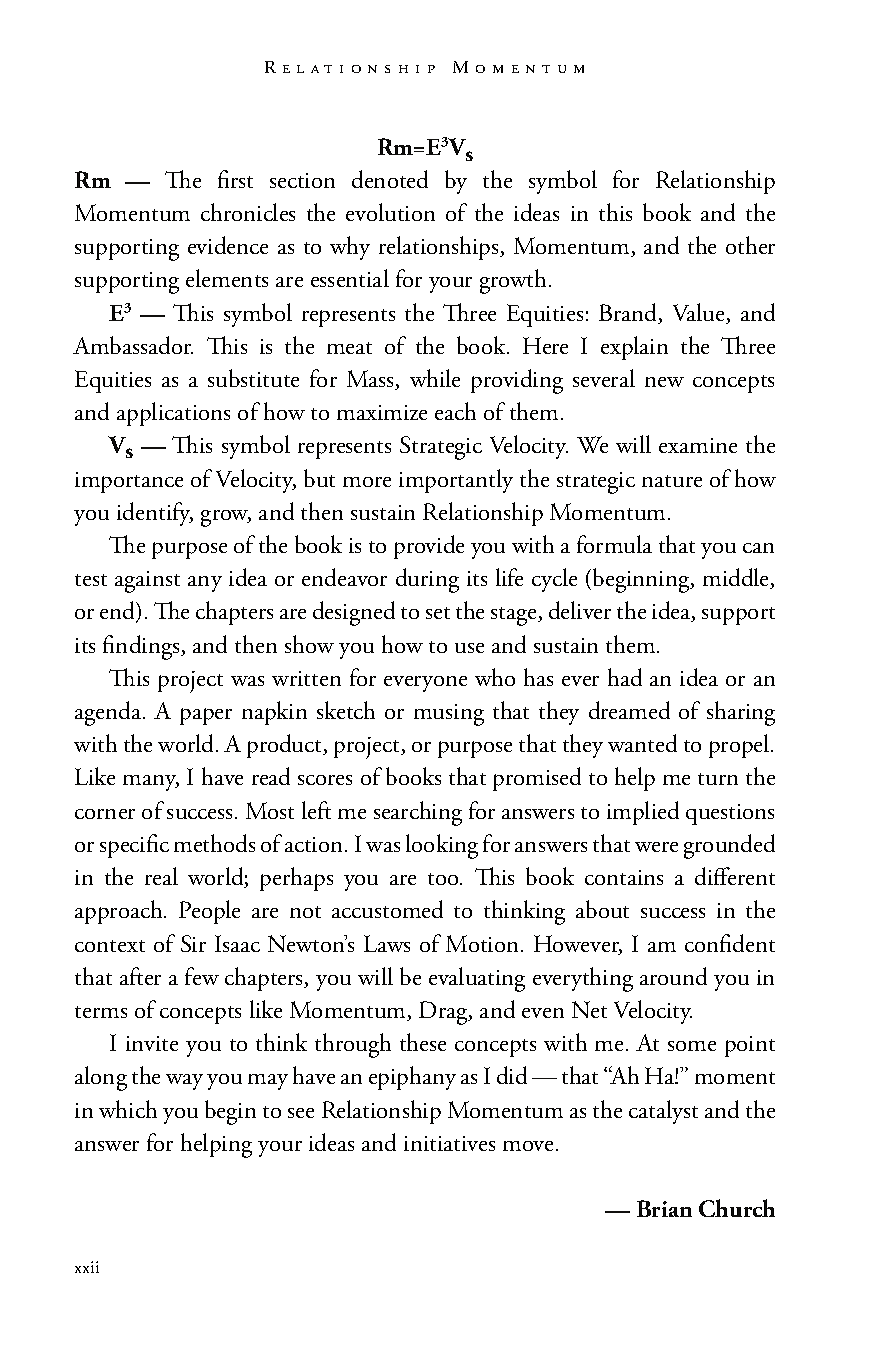  I want to click on formula, so click(614, 544).
